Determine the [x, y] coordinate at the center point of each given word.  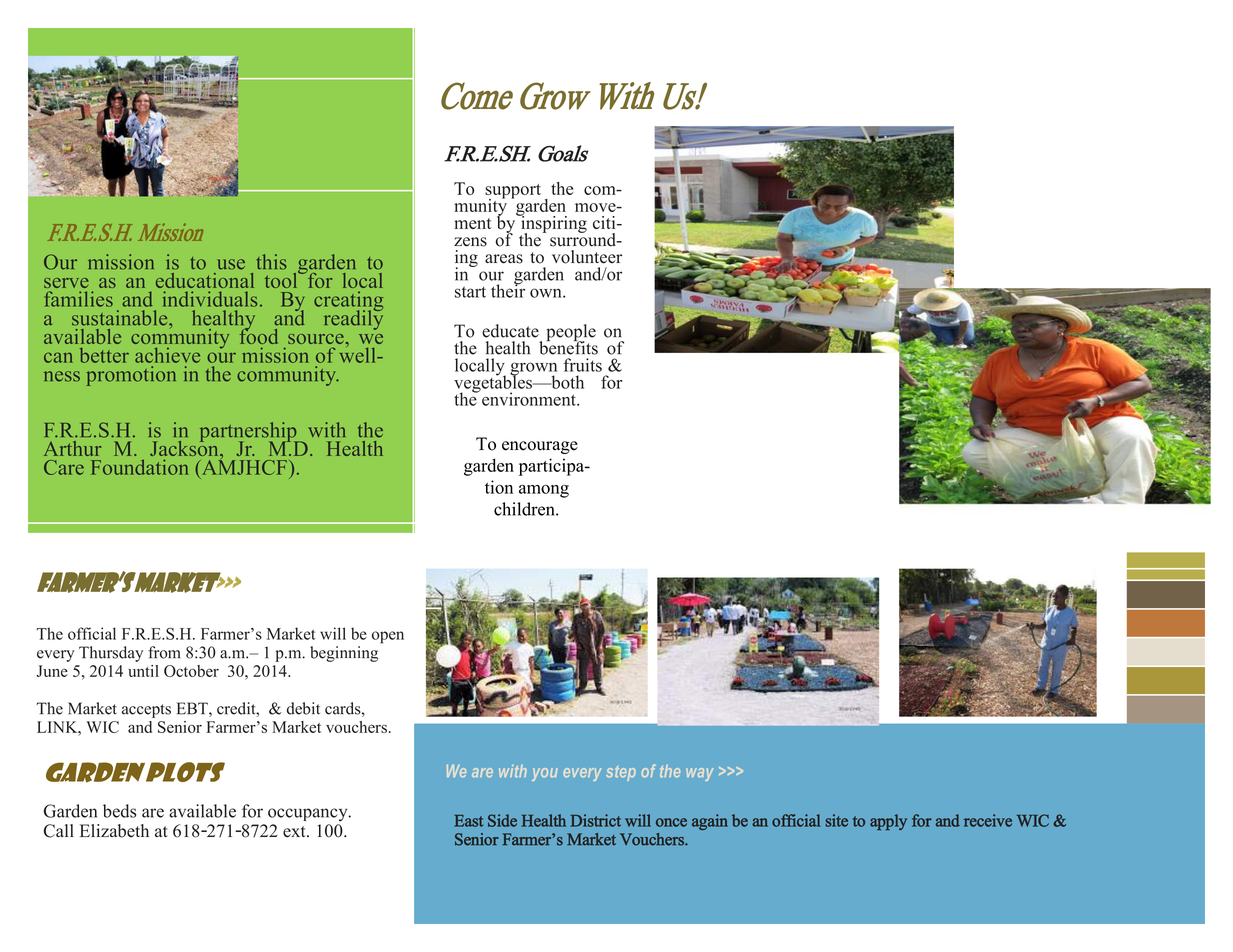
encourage [540, 447]
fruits [582, 365]
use [231, 264]
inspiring [553, 224]
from [164, 652]
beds [119, 811]
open [388, 637]
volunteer [587, 257]
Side [502, 820]
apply [888, 822]
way [699, 774]
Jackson [185, 447]
